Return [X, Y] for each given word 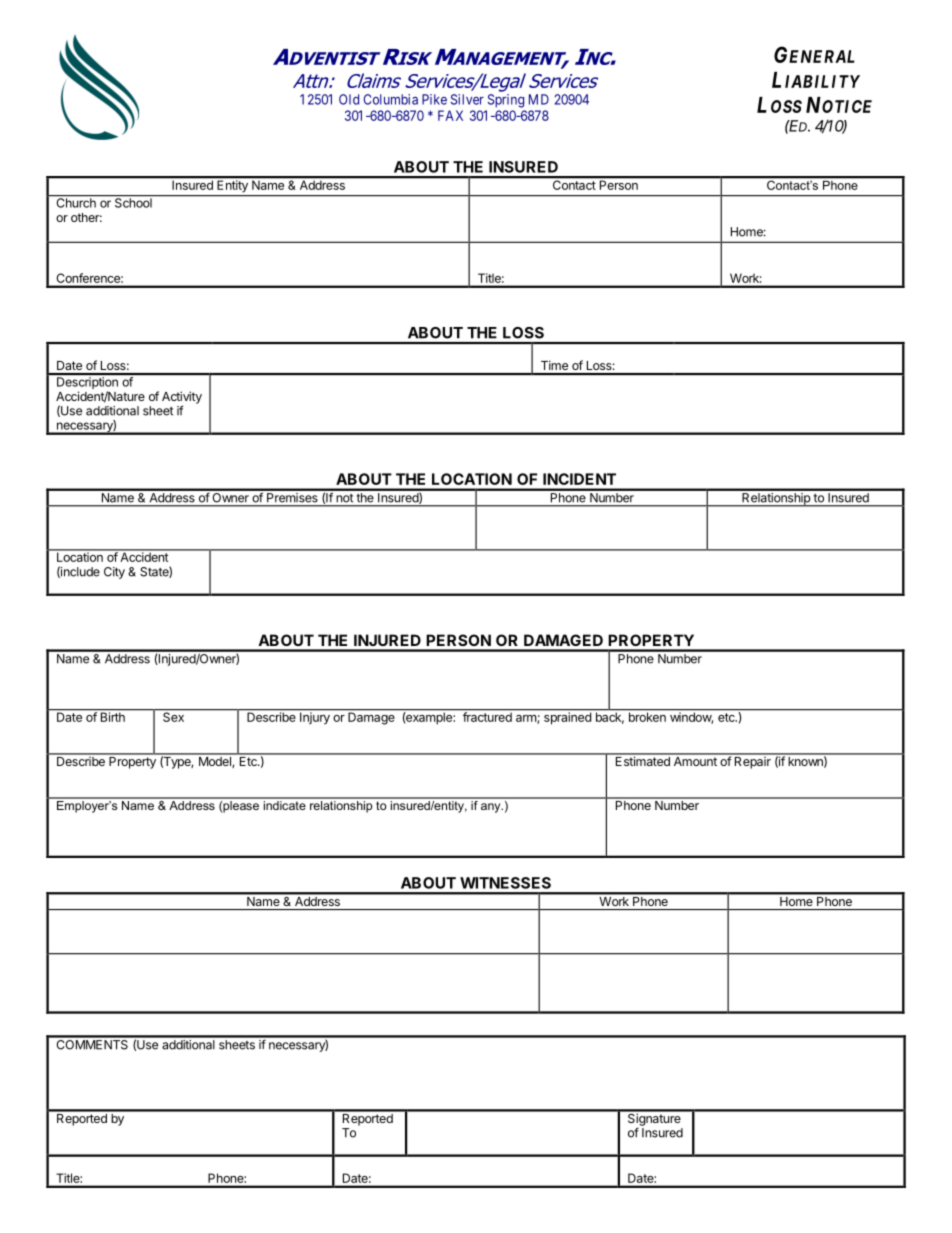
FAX [450, 115]
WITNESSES [505, 883]
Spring [506, 101]
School [133, 202]
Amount [695, 760]
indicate [284, 804]
